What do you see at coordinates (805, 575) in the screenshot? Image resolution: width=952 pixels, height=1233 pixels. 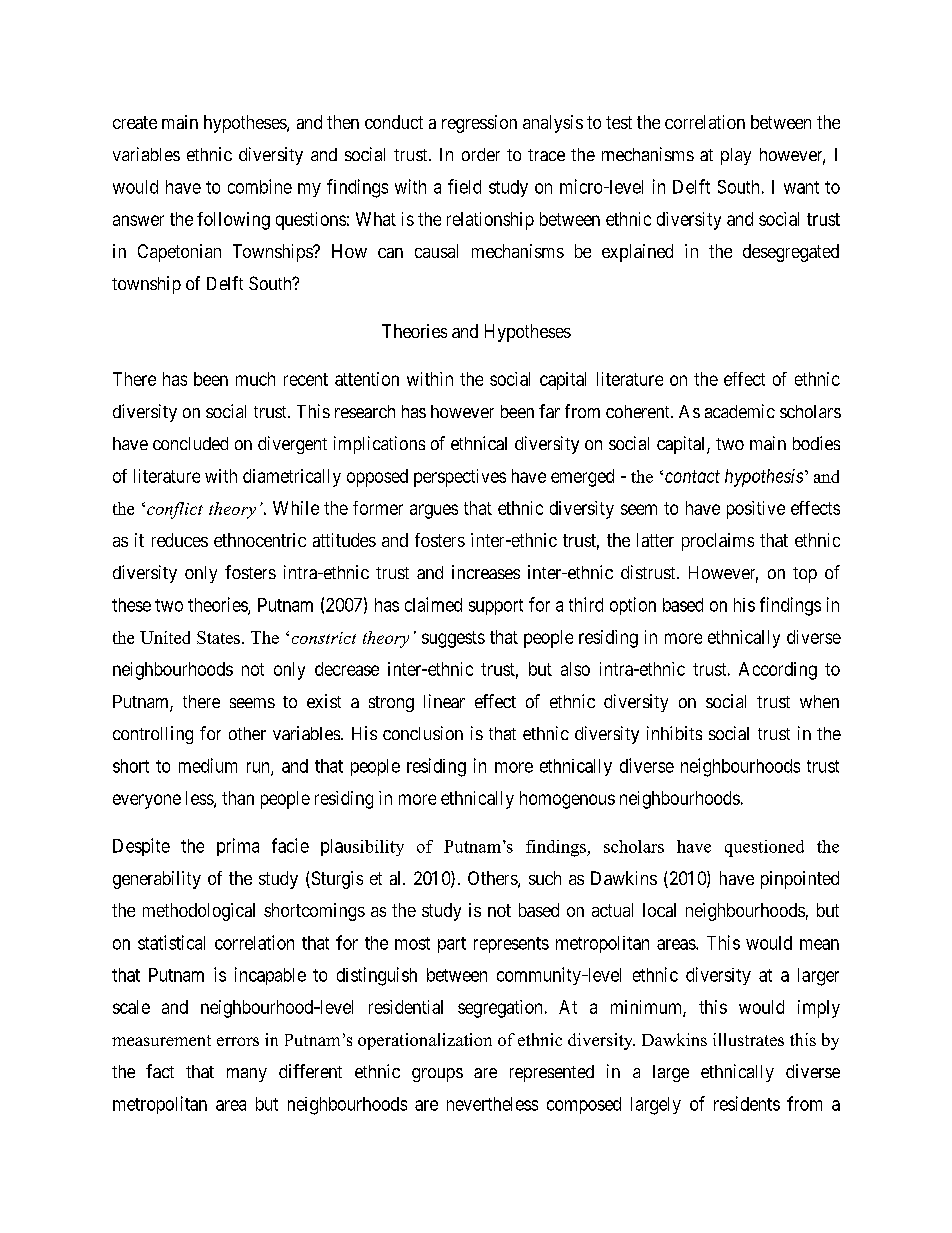 I see `top` at bounding box center [805, 575].
